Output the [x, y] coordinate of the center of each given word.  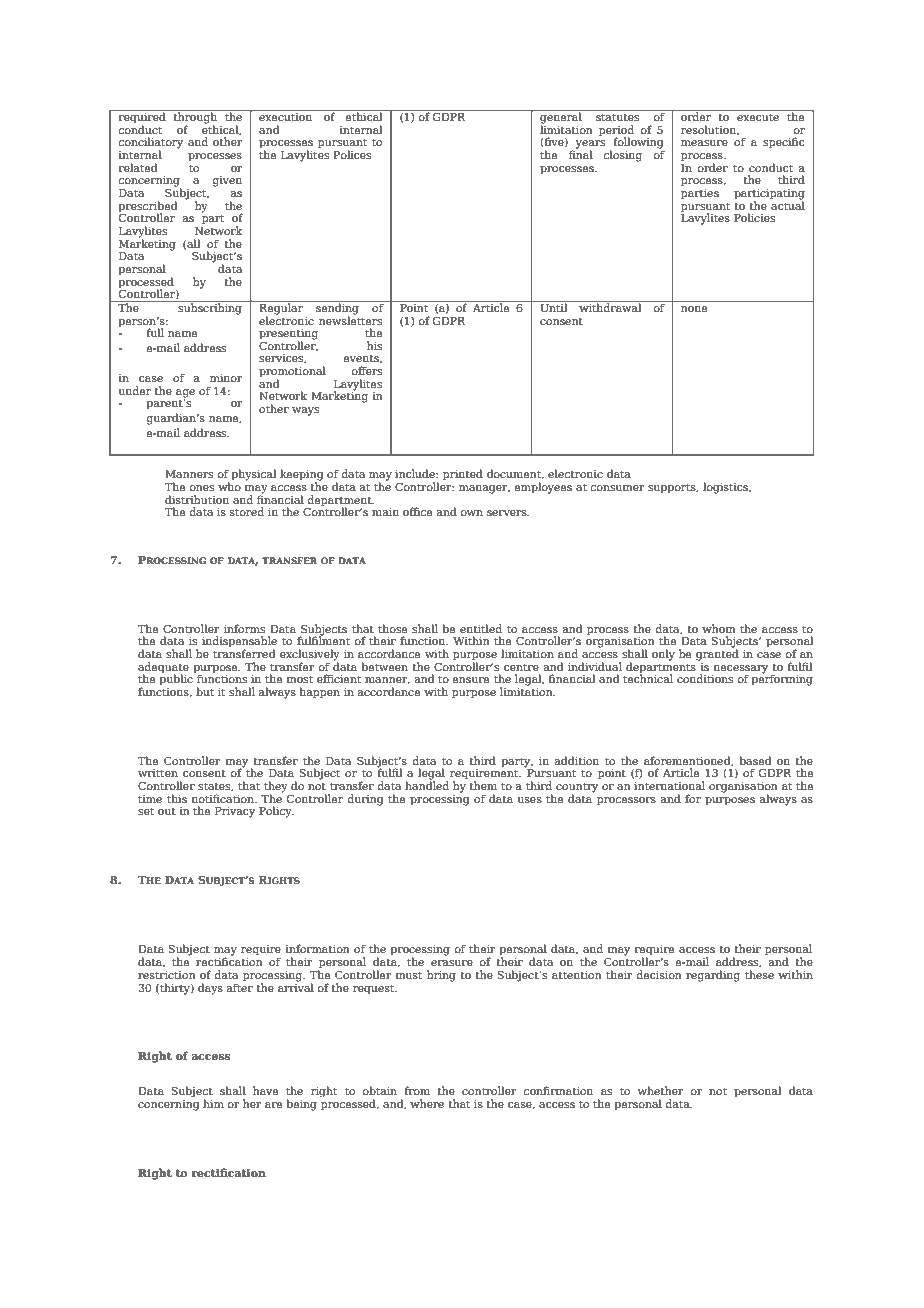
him [213, 1103]
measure [704, 143]
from [417, 1090]
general [561, 118]
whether [661, 1090]
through [195, 118]
